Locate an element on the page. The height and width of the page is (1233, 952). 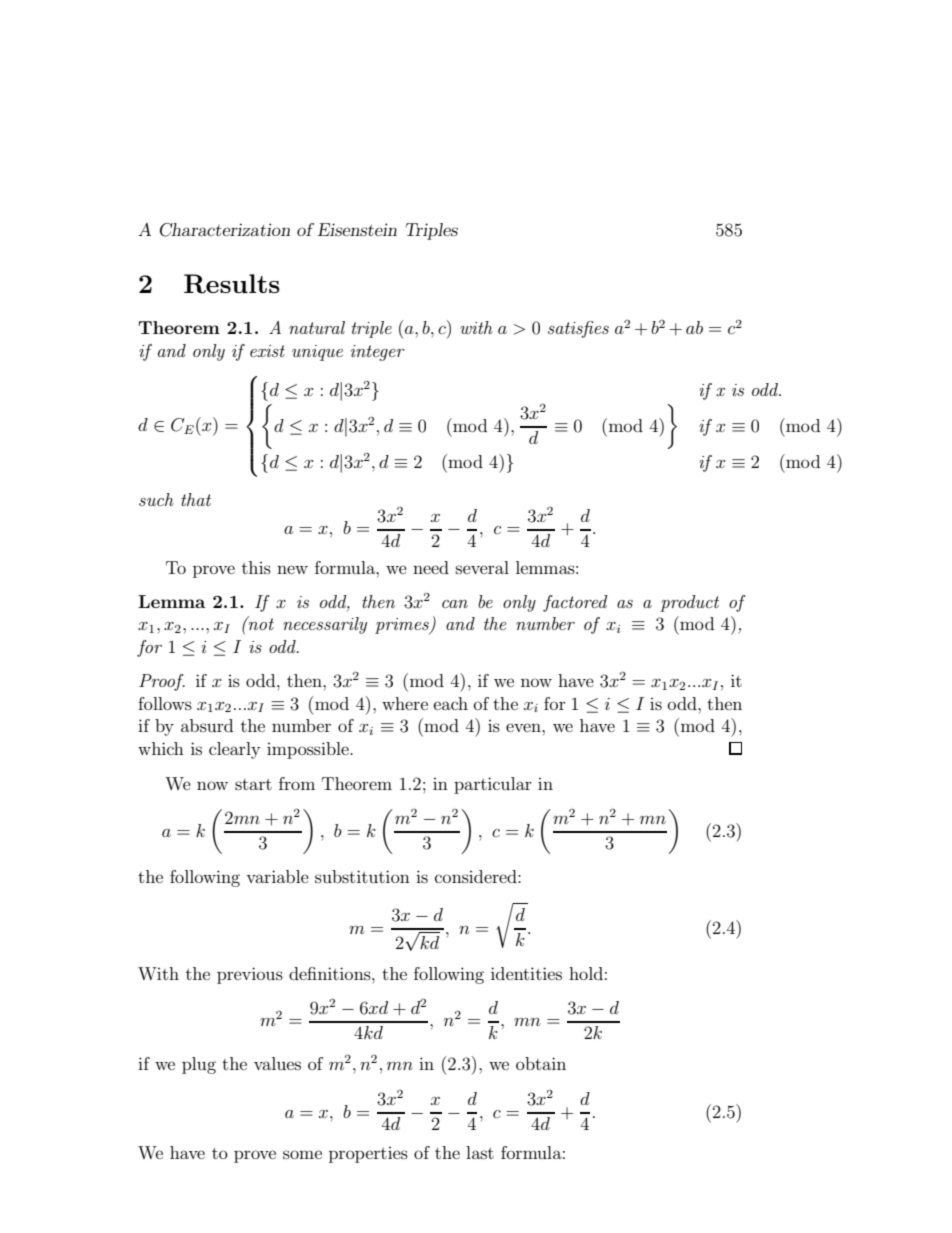
start is located at coordinates (253, 784).
